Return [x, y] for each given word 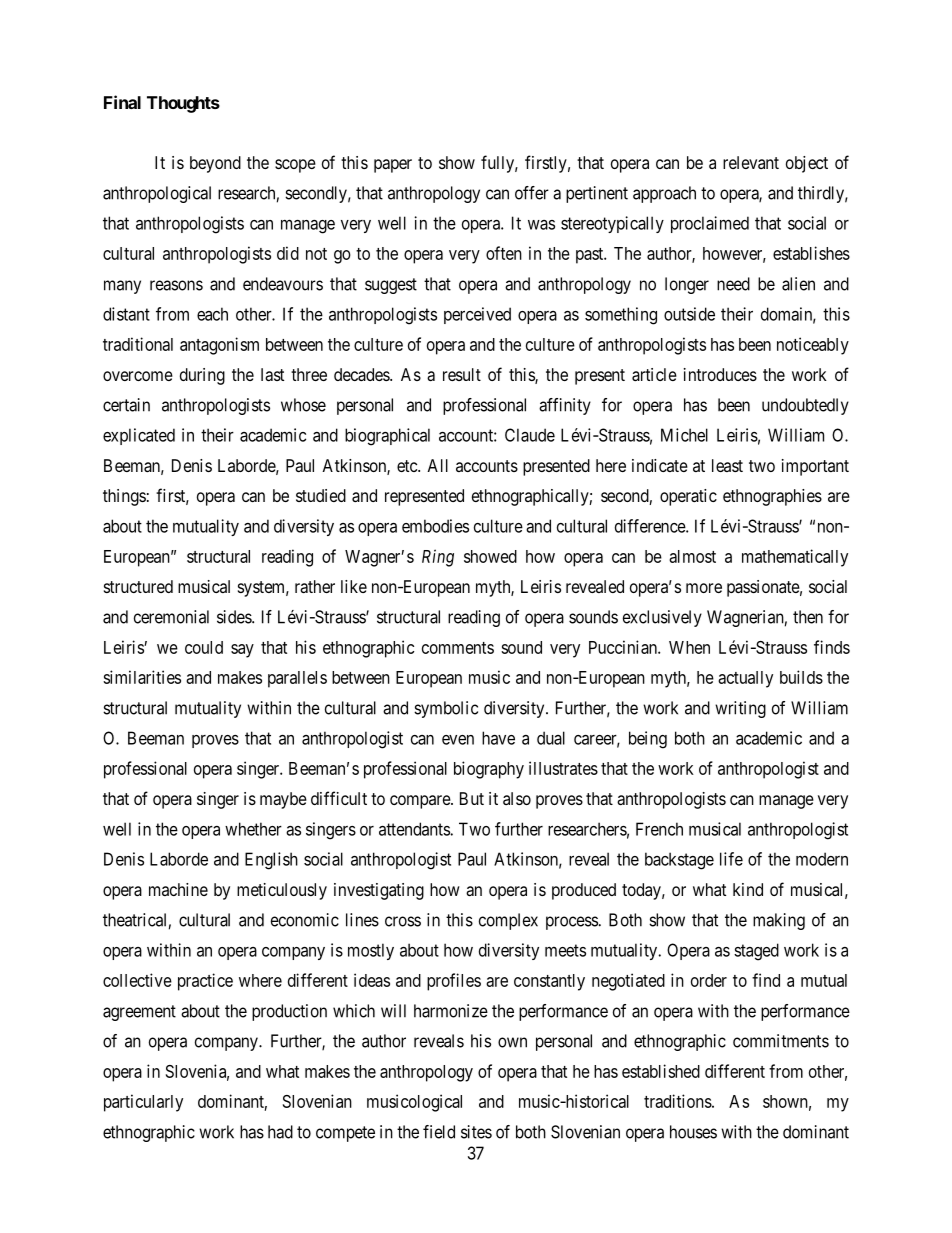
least [727, 465]
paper [393, 166]
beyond [215, 164]
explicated [139, 436]
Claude [530, 435]
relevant [751, 162]
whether [253, 829]
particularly [143, 1103]
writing [740, 709]
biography [489, 770]
